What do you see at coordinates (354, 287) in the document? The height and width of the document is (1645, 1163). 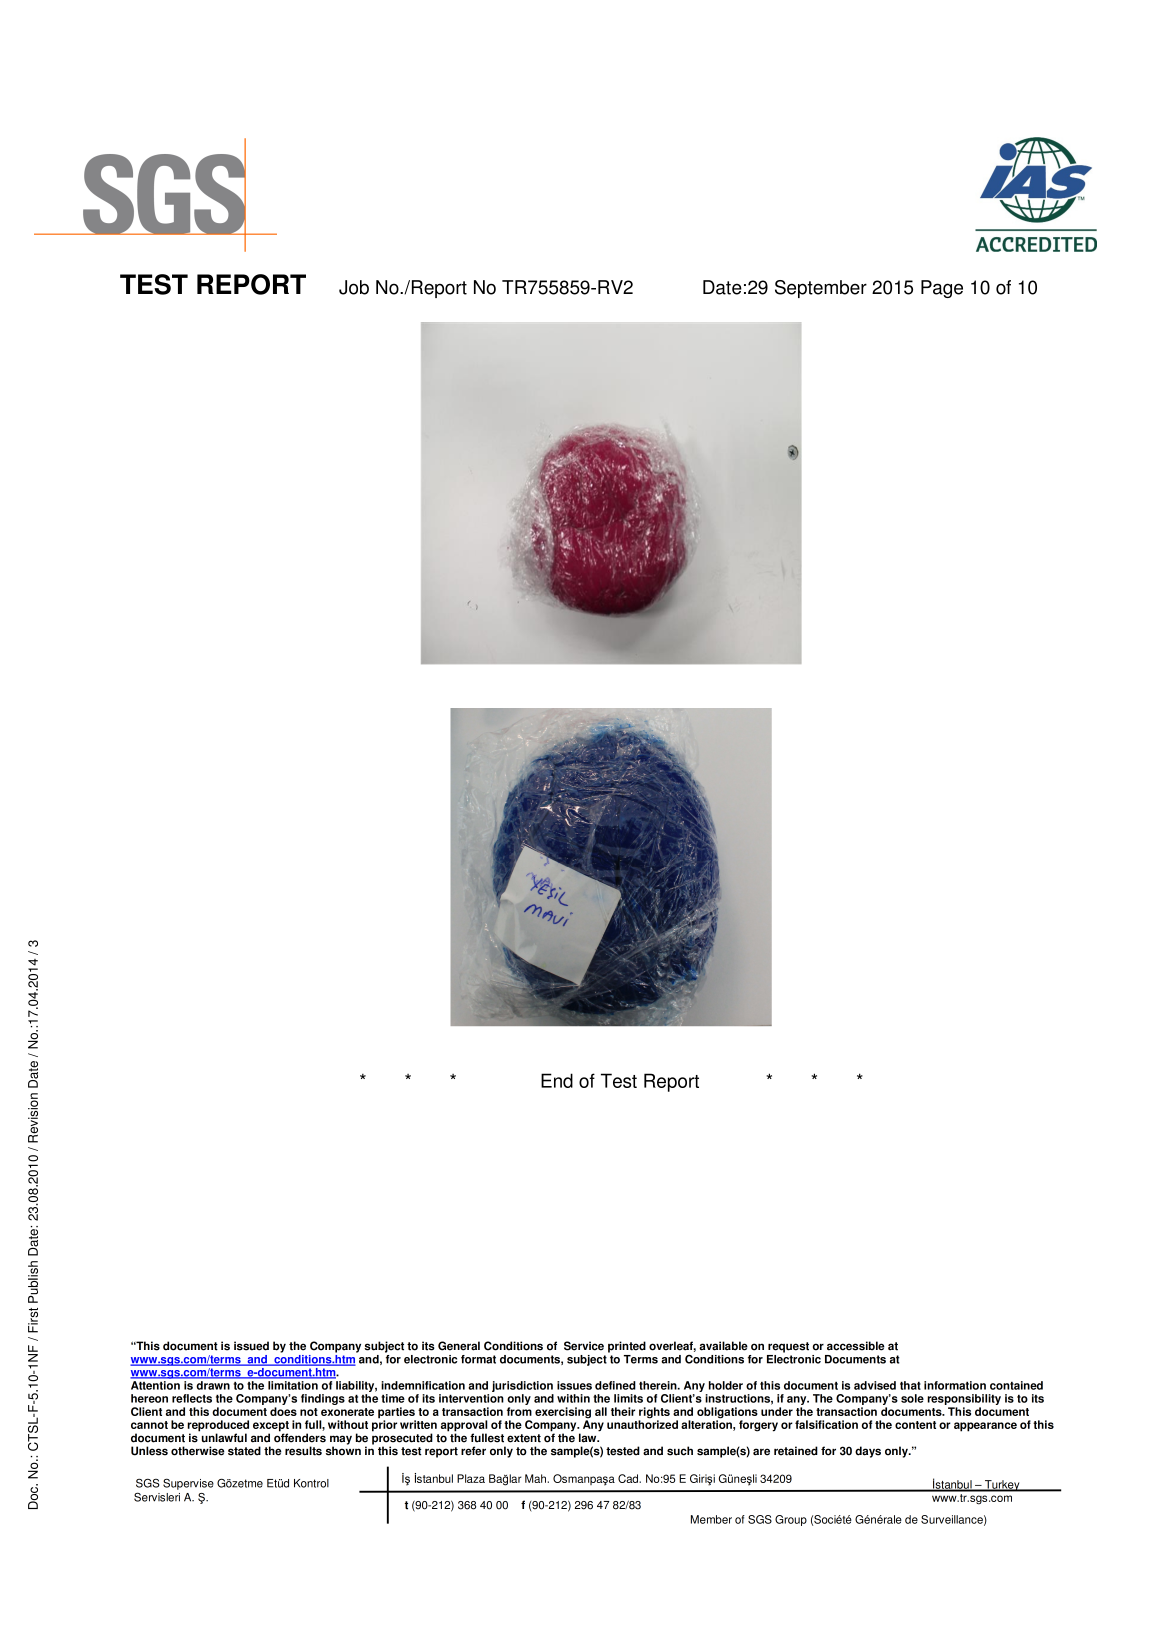 I see `Job` at bounding box center [354, 287].
